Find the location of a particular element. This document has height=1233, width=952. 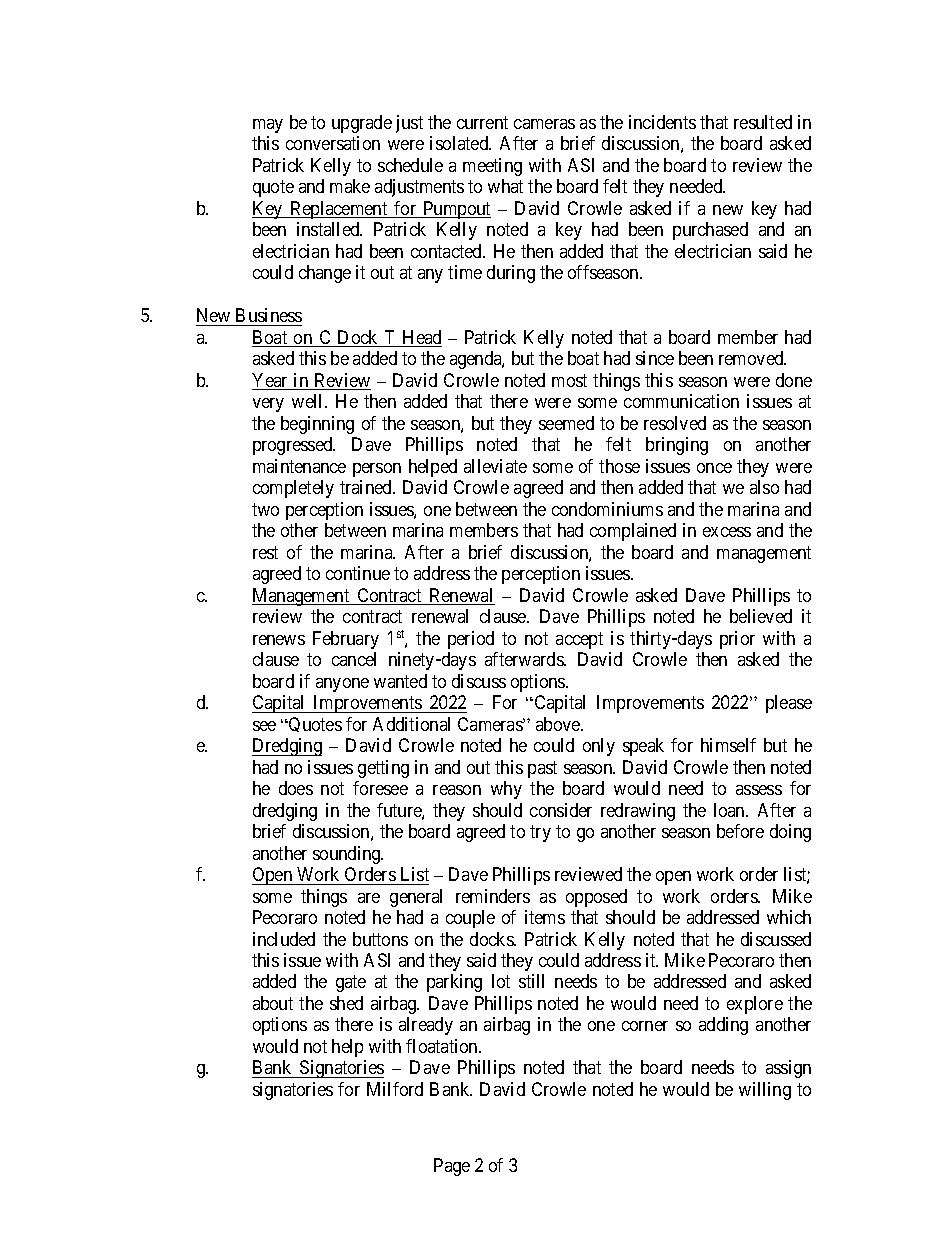

most is located at coordinates (569, 380).
